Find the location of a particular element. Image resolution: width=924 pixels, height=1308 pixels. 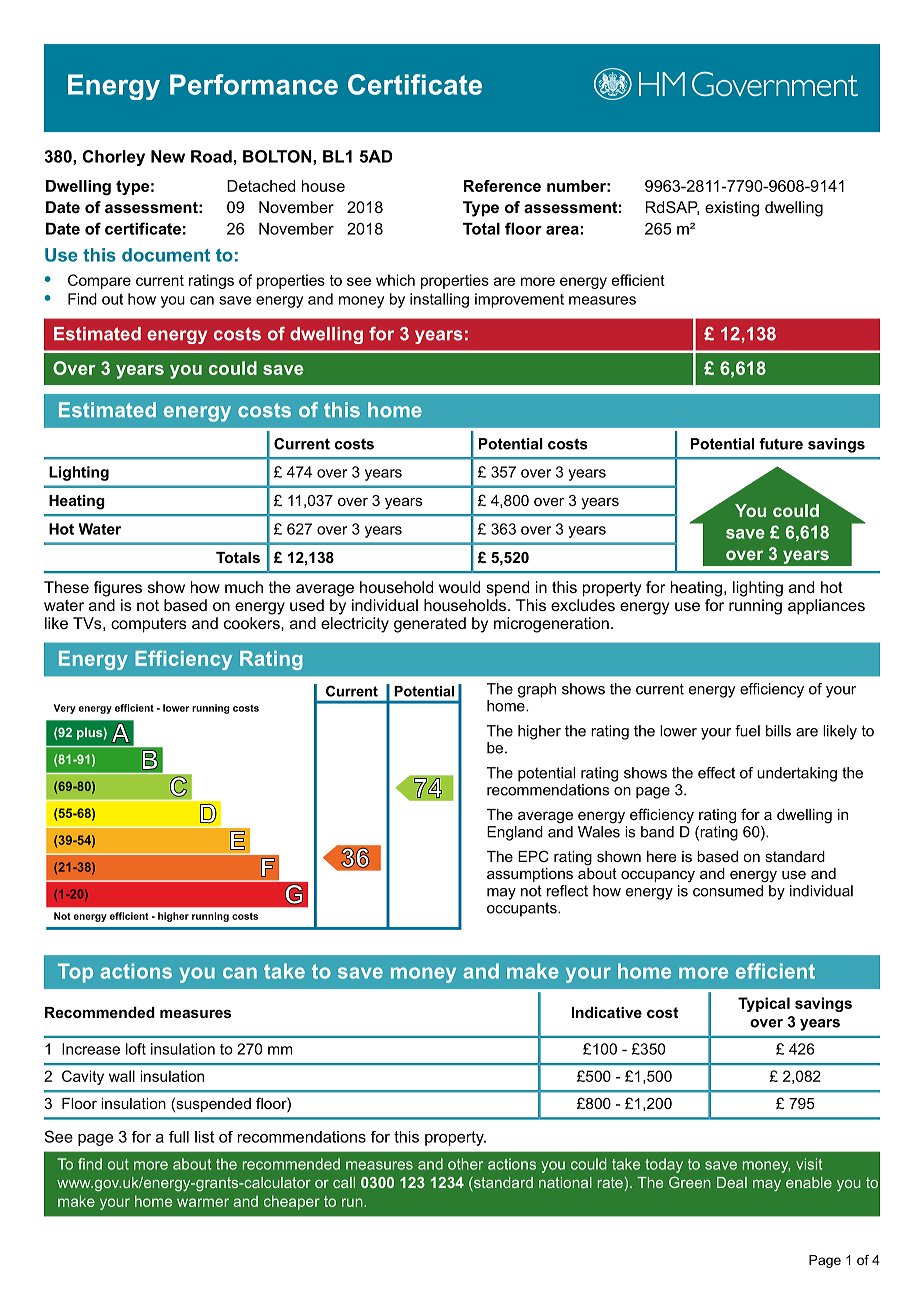

running is located at coordinates (755, 607).
